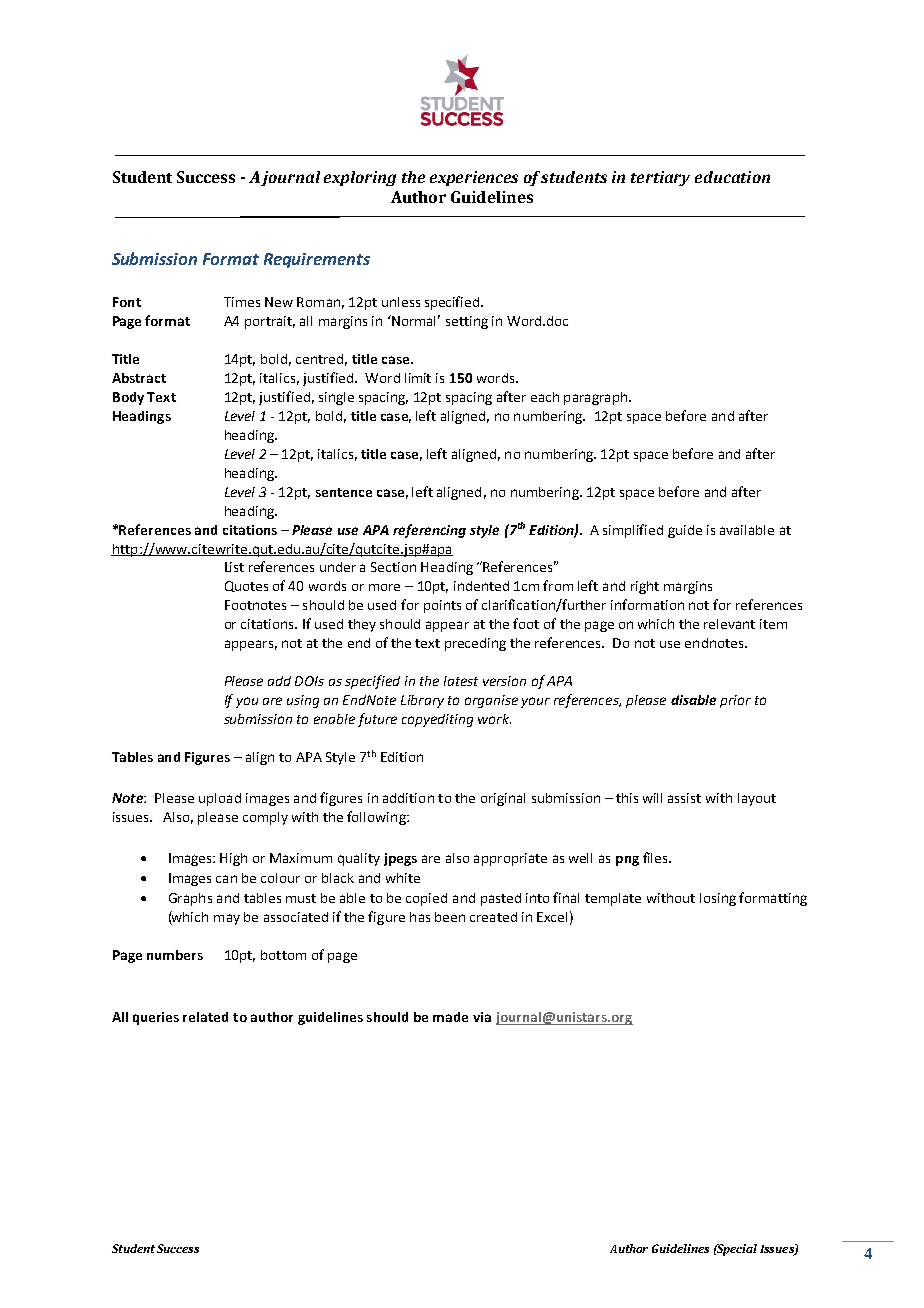  I want to click on Requirements, so click(317, 260).
